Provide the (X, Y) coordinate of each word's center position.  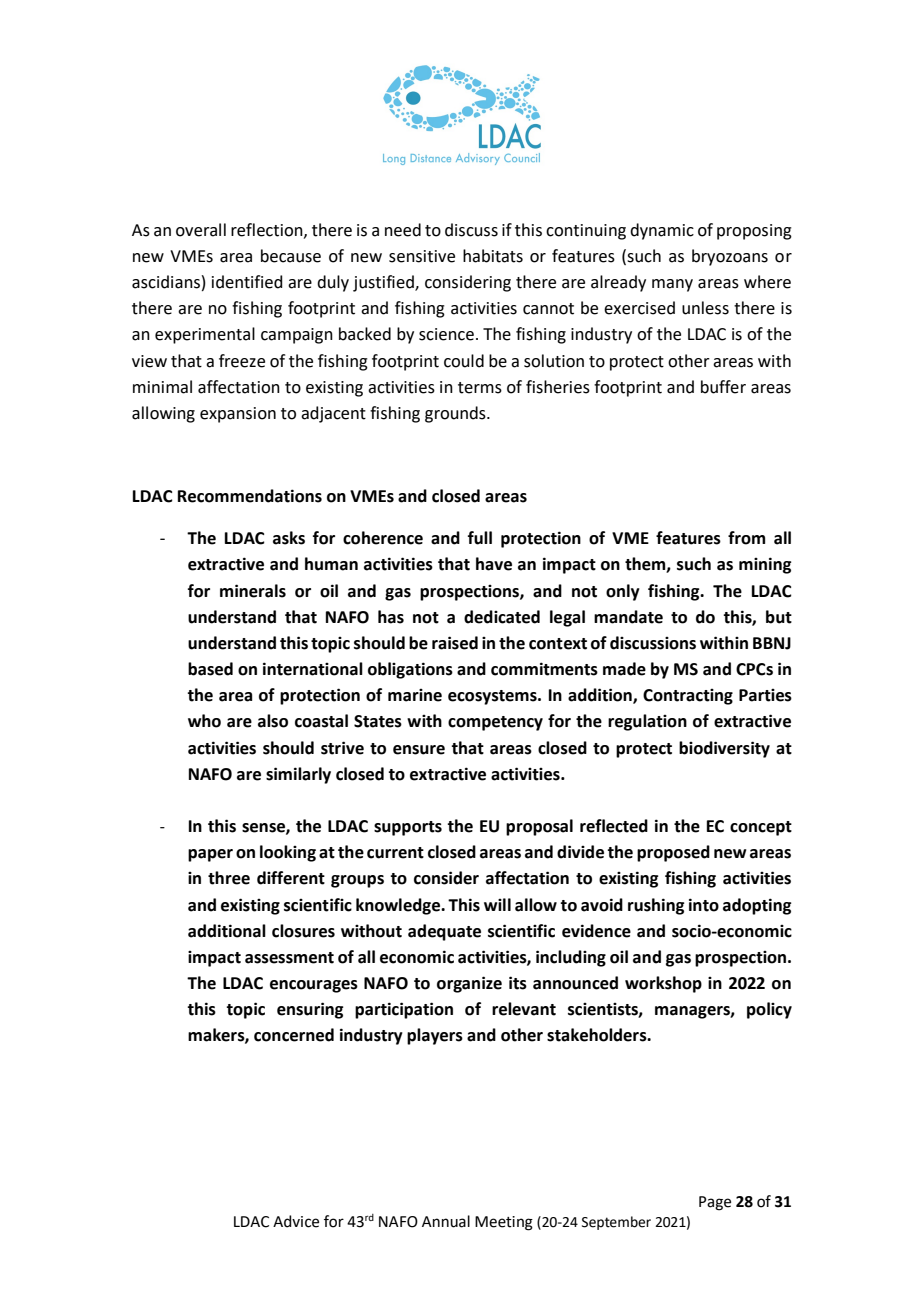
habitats (493, 256)
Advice (296, 1221)
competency (495, 723)
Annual (446, 1221)
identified (247, 282)
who (204, 721)
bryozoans (730, 257)
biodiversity (724, 749)
